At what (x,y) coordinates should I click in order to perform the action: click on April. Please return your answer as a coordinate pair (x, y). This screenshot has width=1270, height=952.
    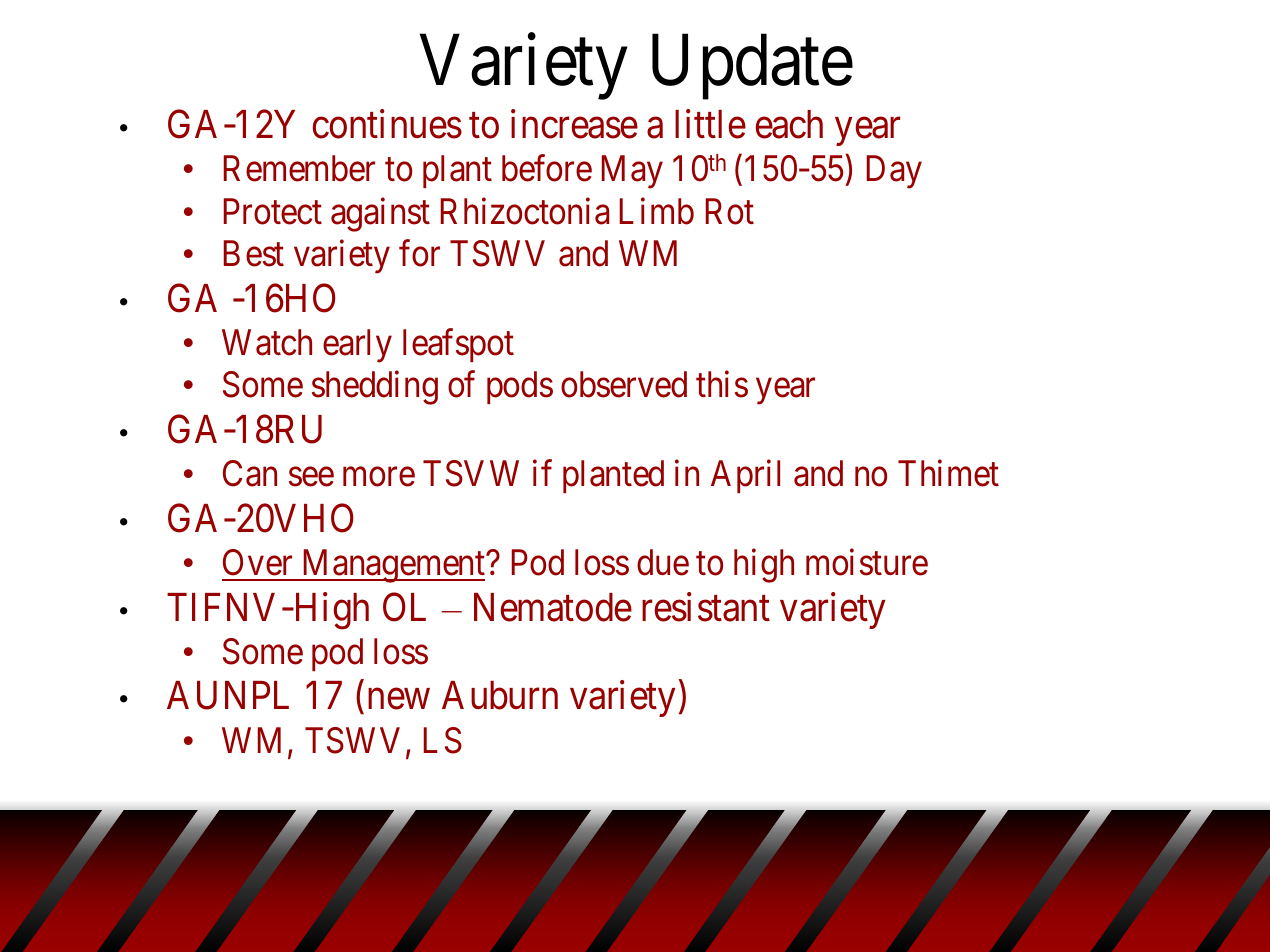
    Looking at the image, I should click on (745, 476).
